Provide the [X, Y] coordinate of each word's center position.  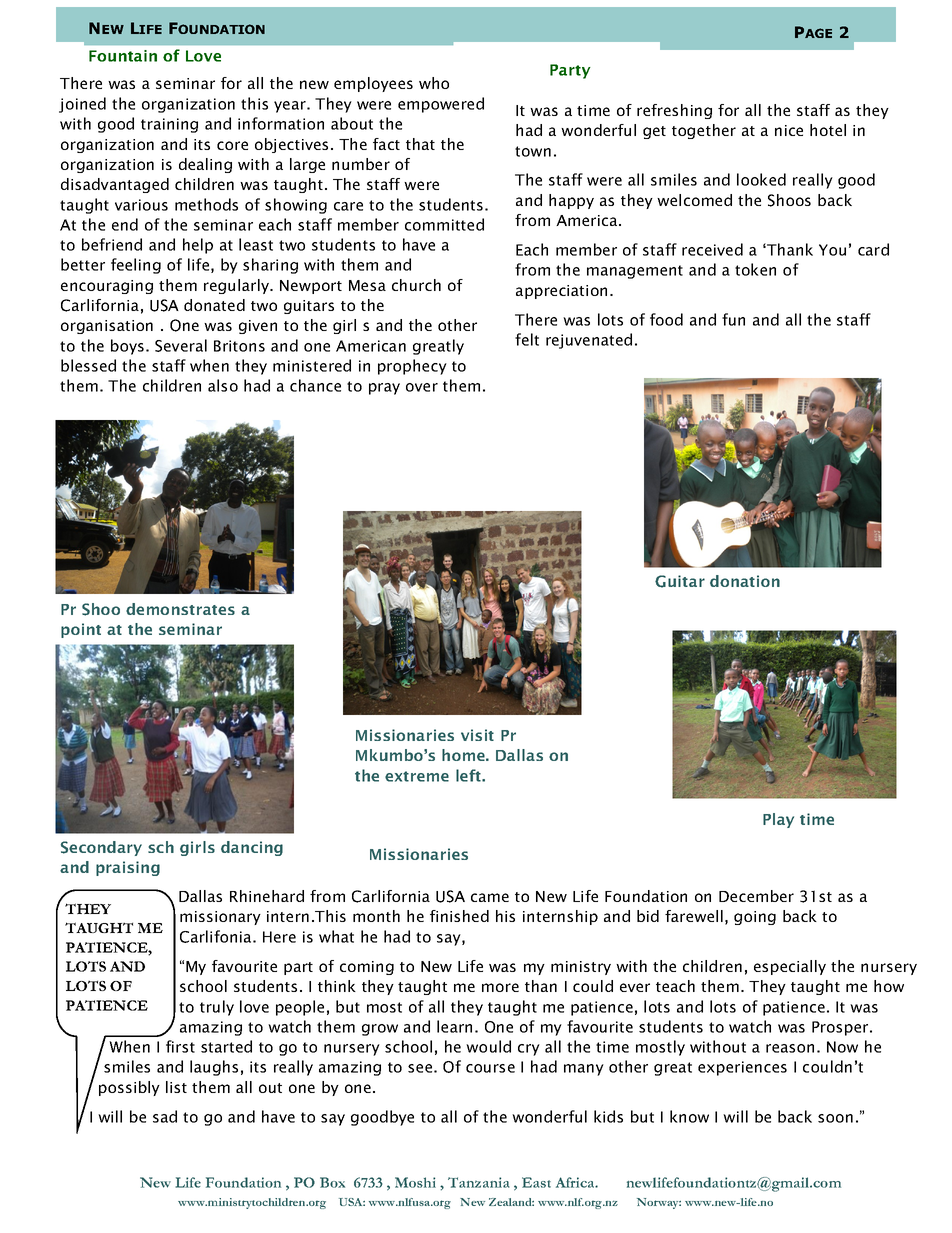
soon [835, 1118]
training [169, 125]
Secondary [101, 848]
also [223, 385]
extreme [417, 776]
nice [789, 130]
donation [745, 581]
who [434, 83]
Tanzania [479, 1182]
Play [778, 820]
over [422, 387]
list [176, 1087]
